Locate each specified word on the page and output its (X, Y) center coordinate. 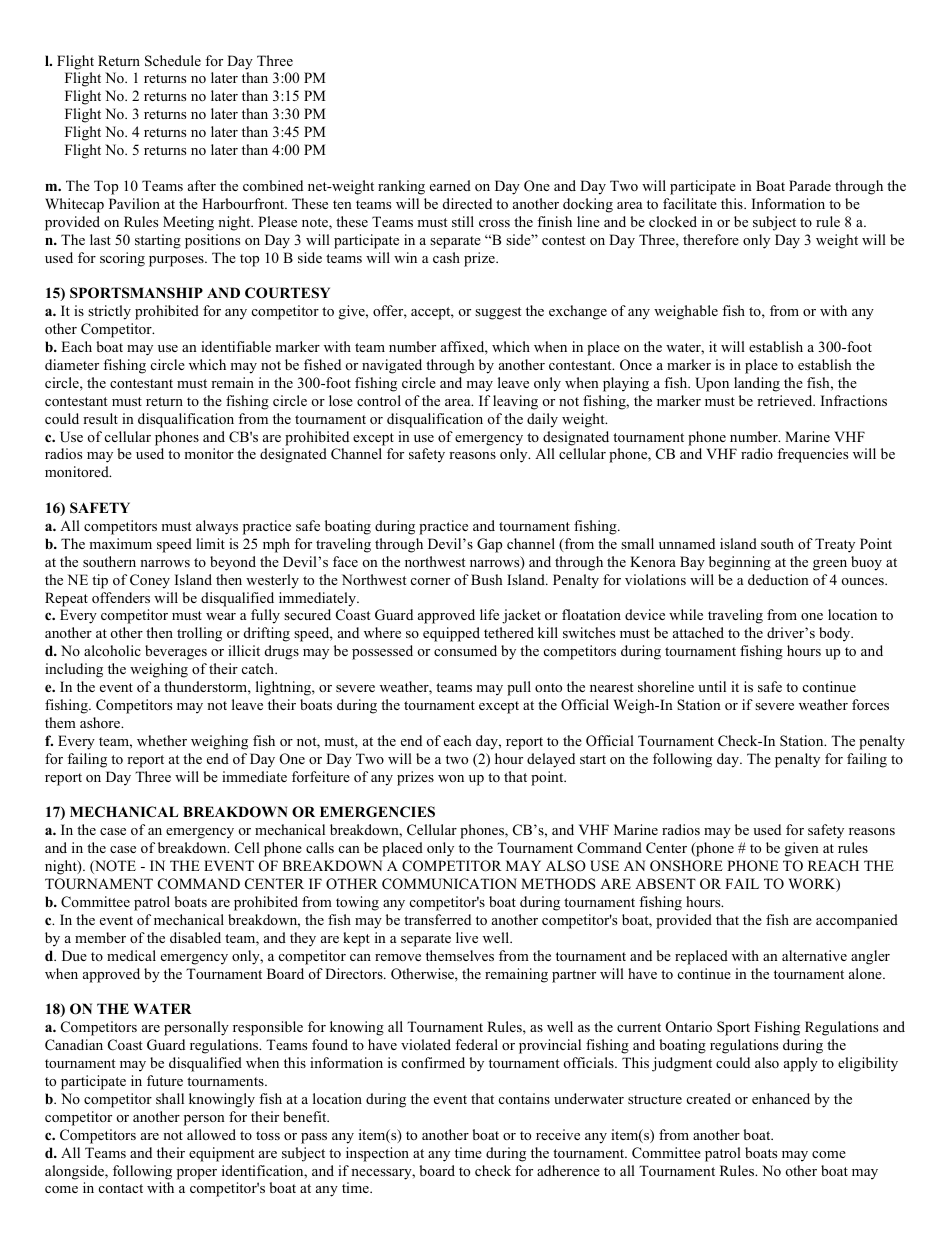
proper (197, 1174)
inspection (377, 1154)
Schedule (173, 61)
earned (450, 185)
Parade (810, 185)
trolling (199, 634)
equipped (451, 634)
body (836, 634)
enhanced (781, 1098)
